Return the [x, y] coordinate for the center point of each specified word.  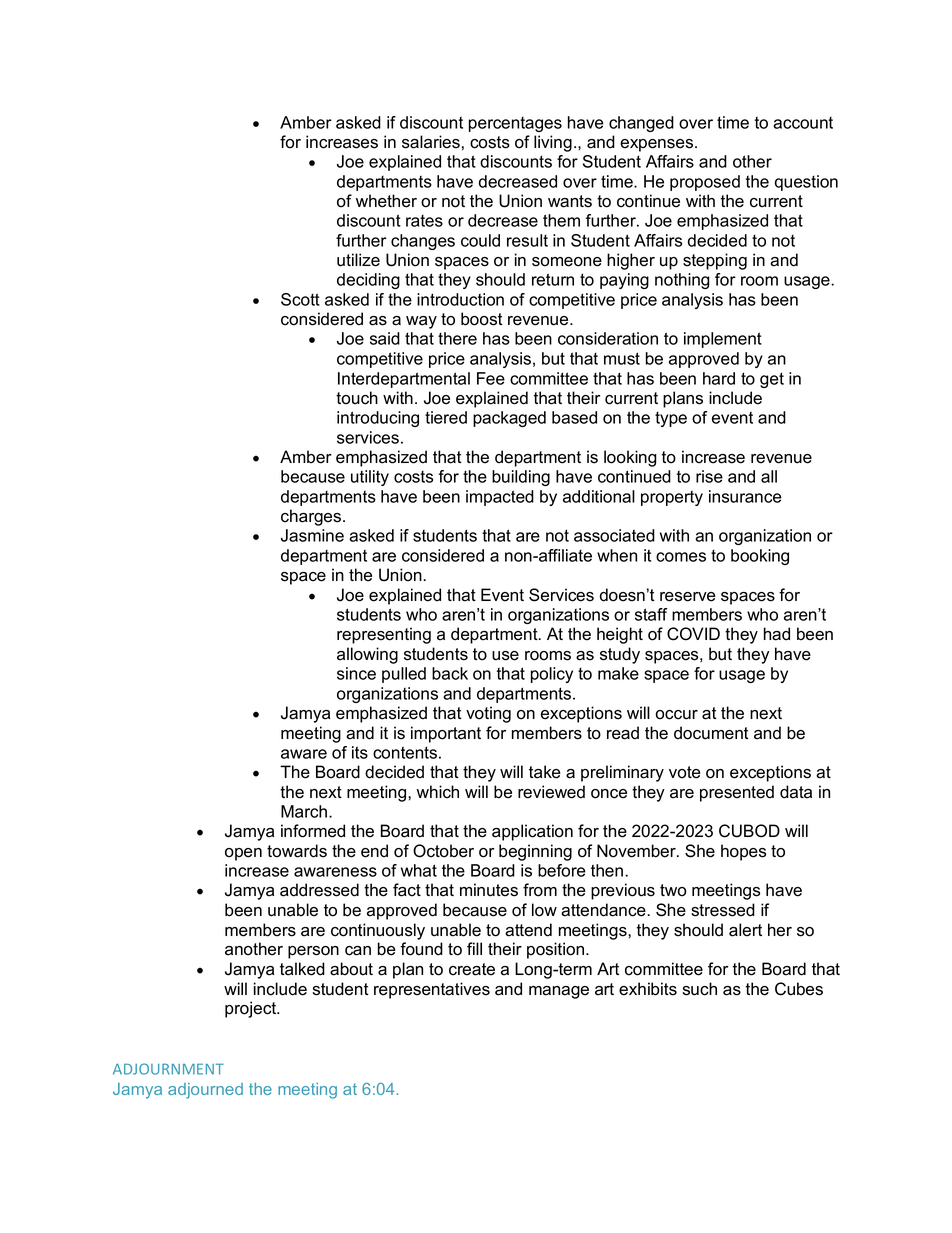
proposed [705, 183]
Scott [300, 299]
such [700, 989]
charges [311, 517]
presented [737, 793]
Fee [491, 378]
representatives [432, 990]
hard [719, 378]
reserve [688, 597]
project [252, 1009]
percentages [515, 124]
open [243, 854]
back [450, 673]
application [532, 832]
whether [386, 201]
